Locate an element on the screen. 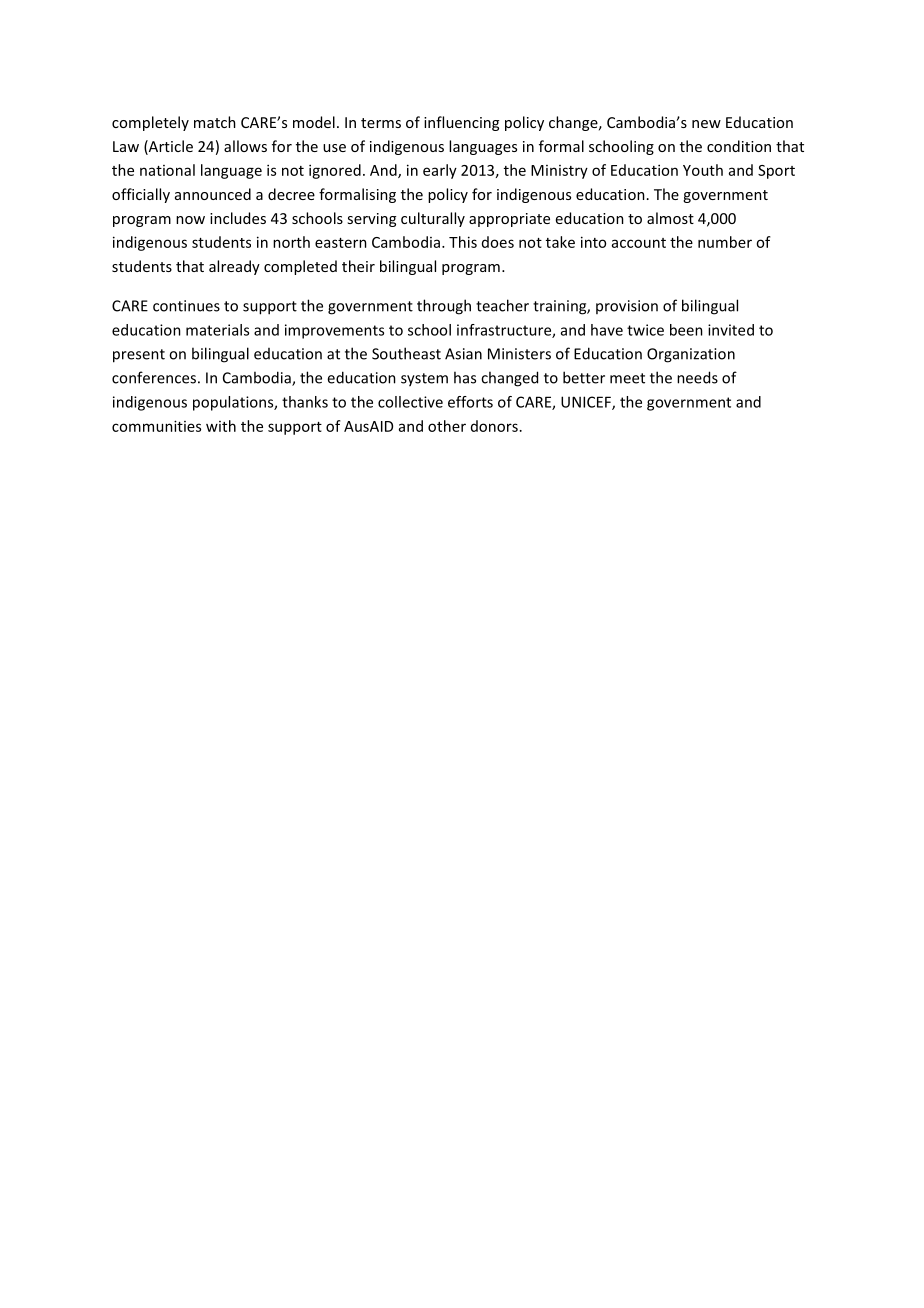 This screenshot has width=924, height=1308. new is located at coordinates (706, 124).
